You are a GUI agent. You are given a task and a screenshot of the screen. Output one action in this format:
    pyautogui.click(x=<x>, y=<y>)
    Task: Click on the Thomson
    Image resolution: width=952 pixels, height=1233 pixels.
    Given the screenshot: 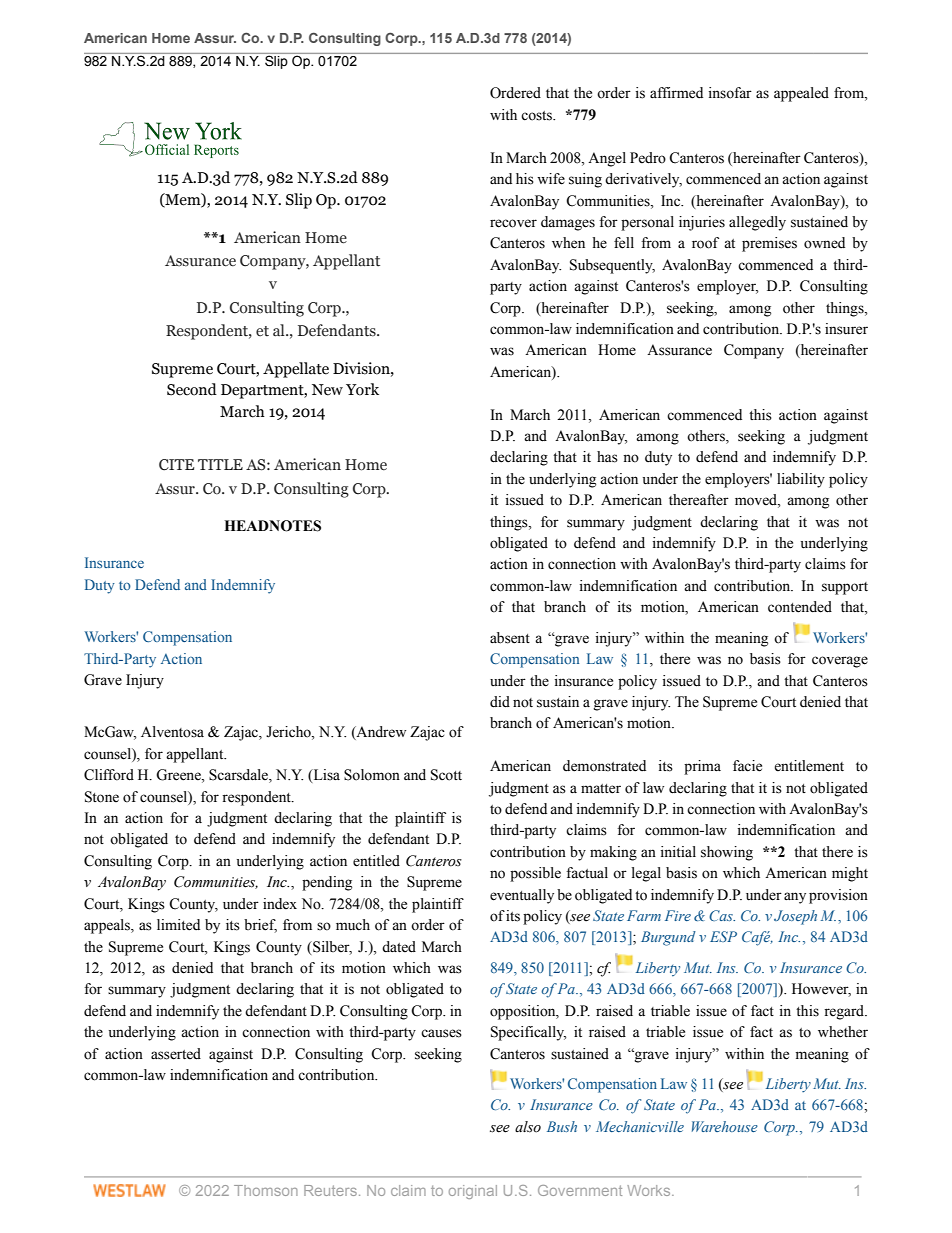 What is the action you would take?
    pyautogui.click(x=266, y=1190)
